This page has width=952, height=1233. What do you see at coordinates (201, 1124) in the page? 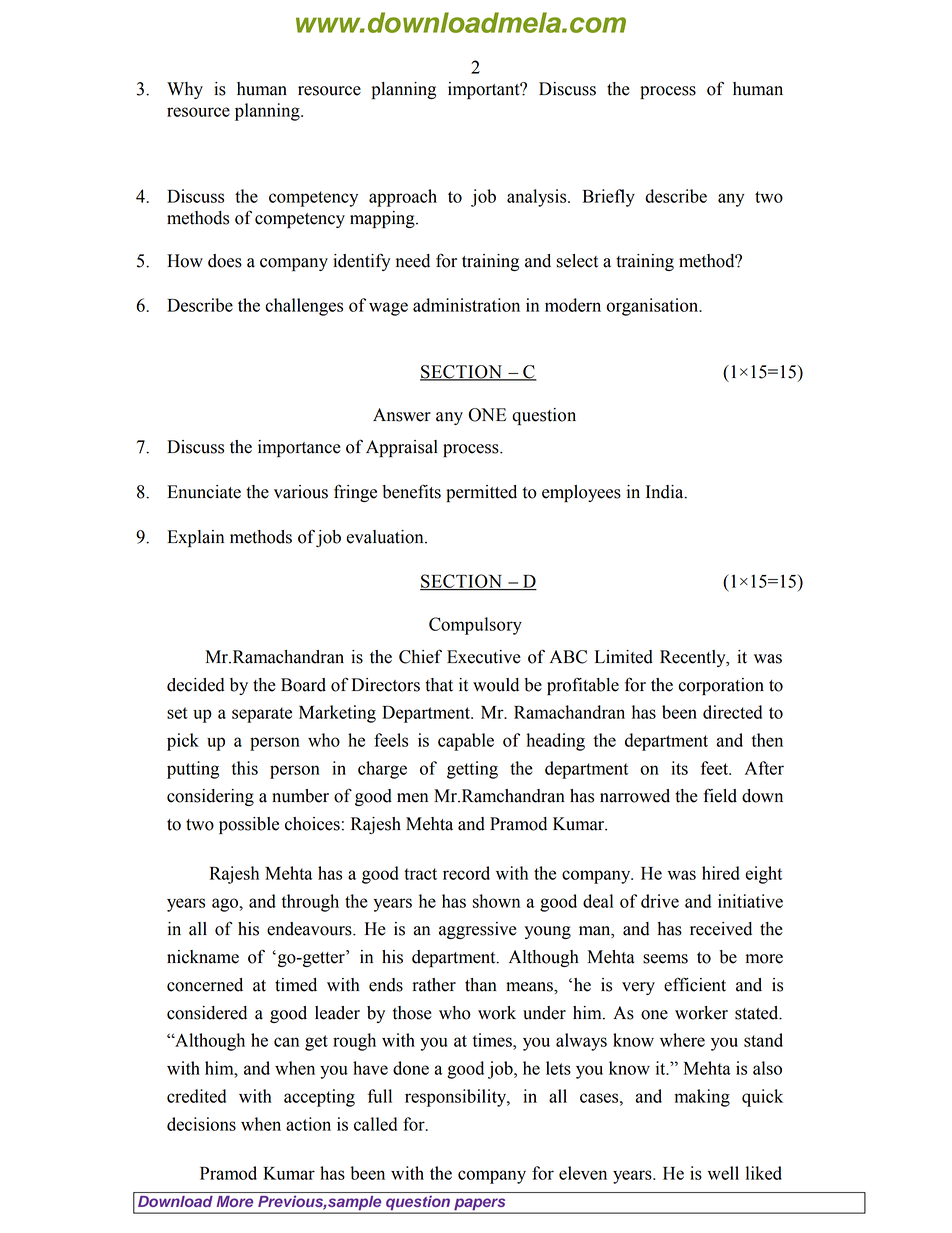
I see `decisions` at bounding box center [201, 1124].
